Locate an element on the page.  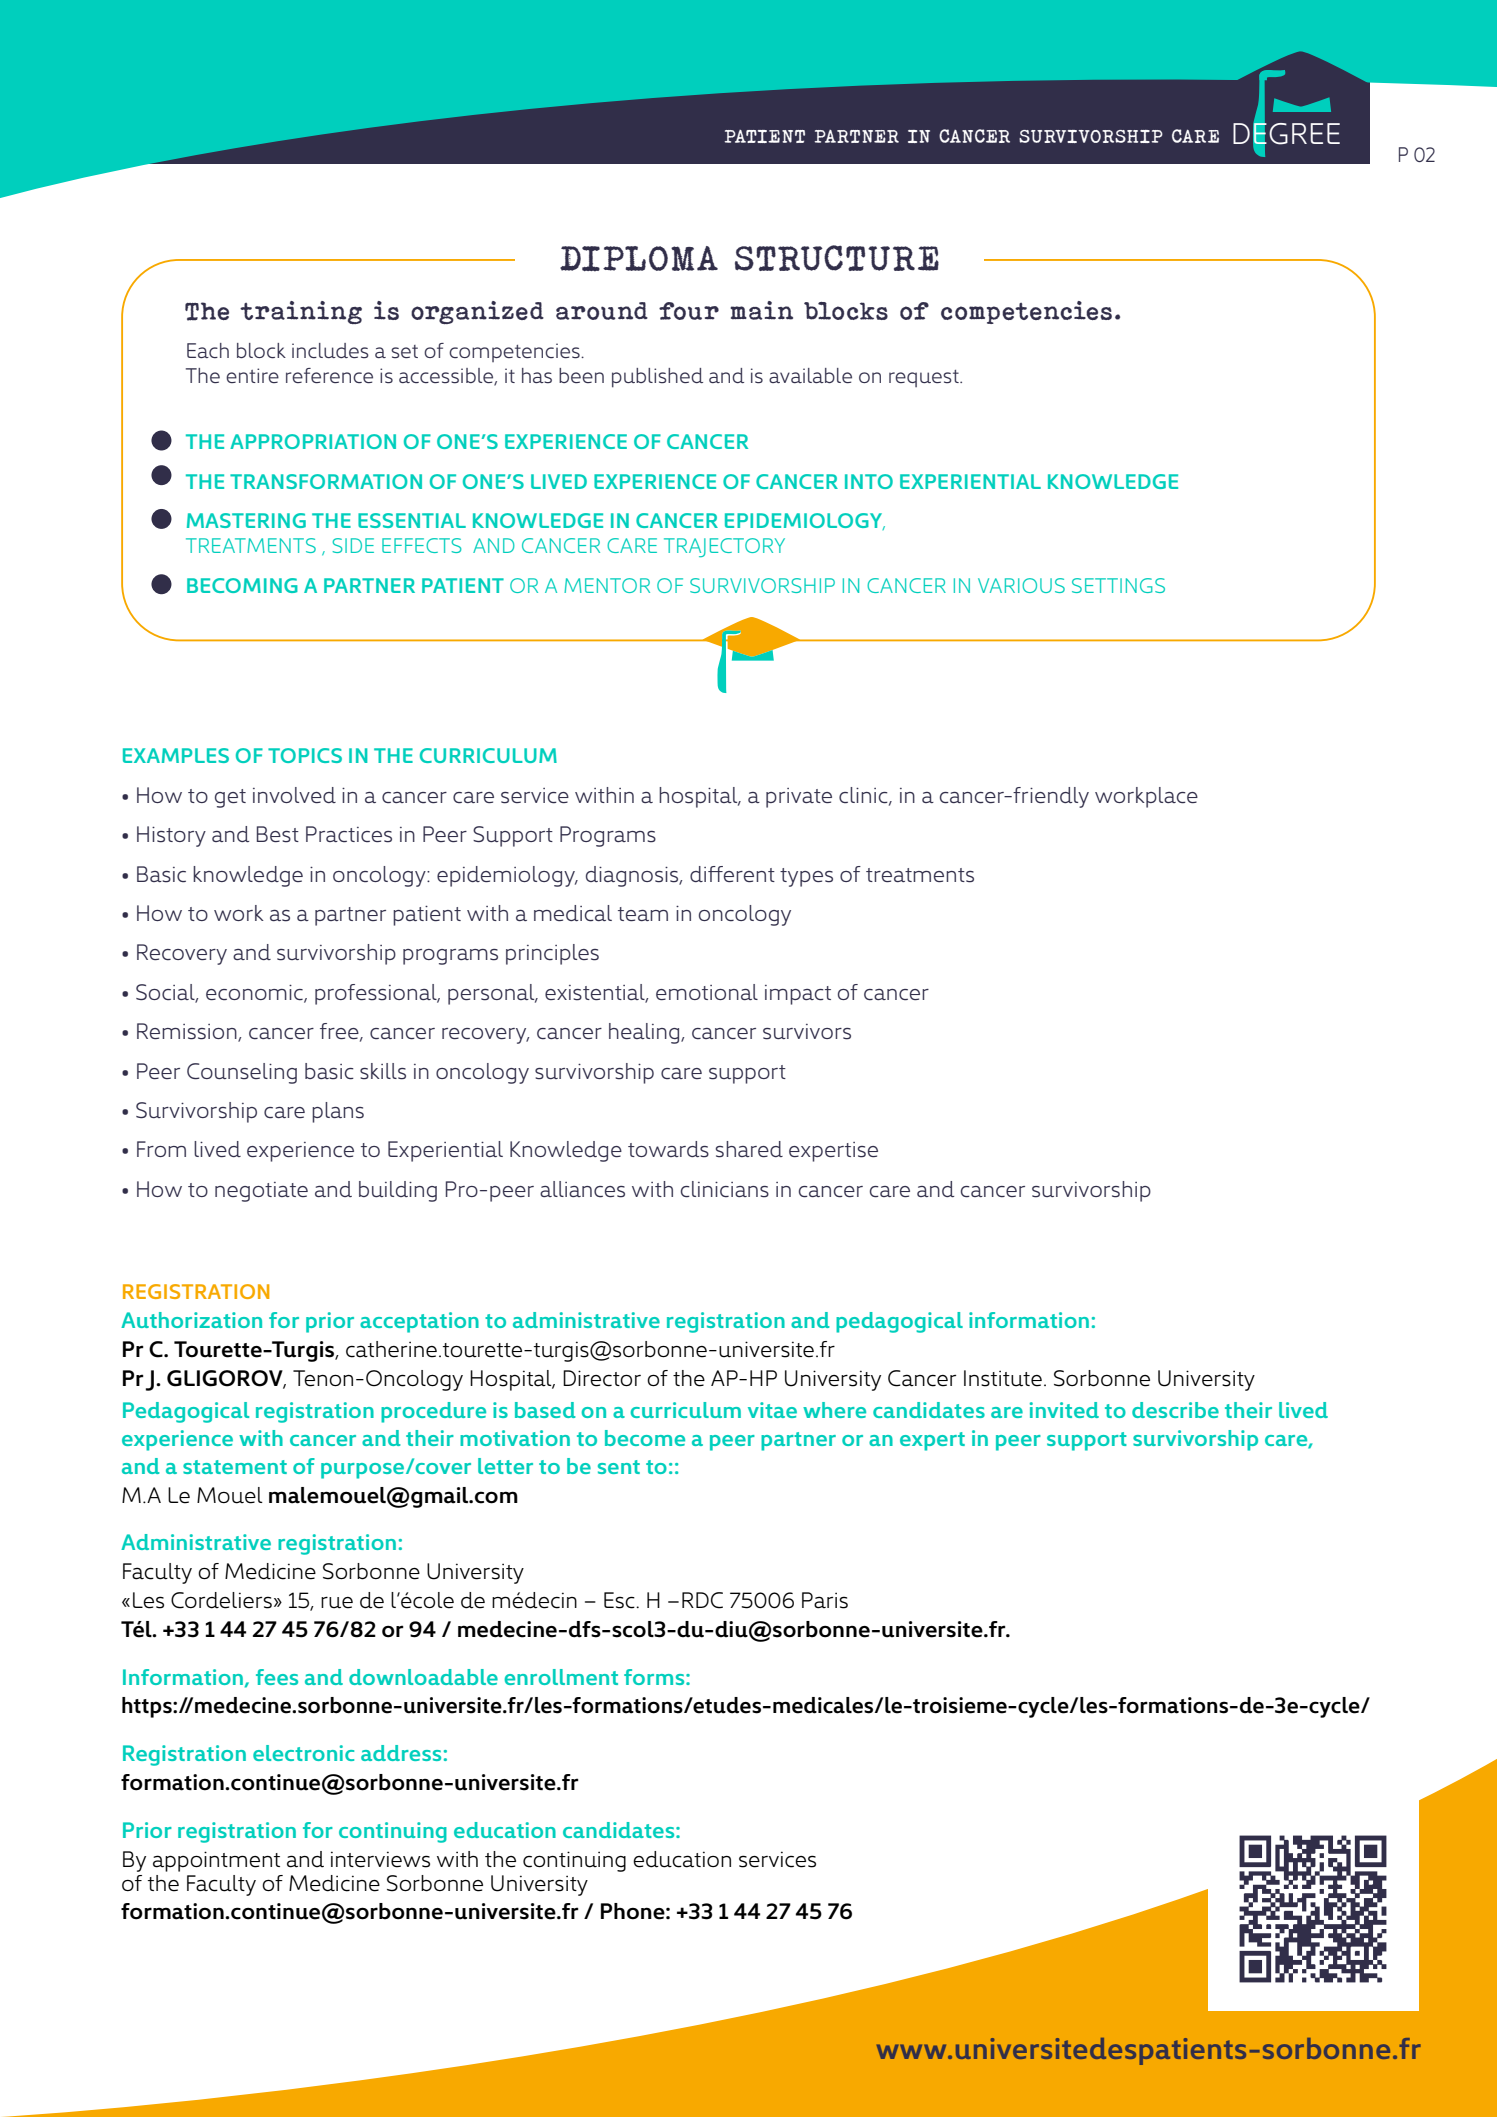
training is located at coordinates (301, 312).
